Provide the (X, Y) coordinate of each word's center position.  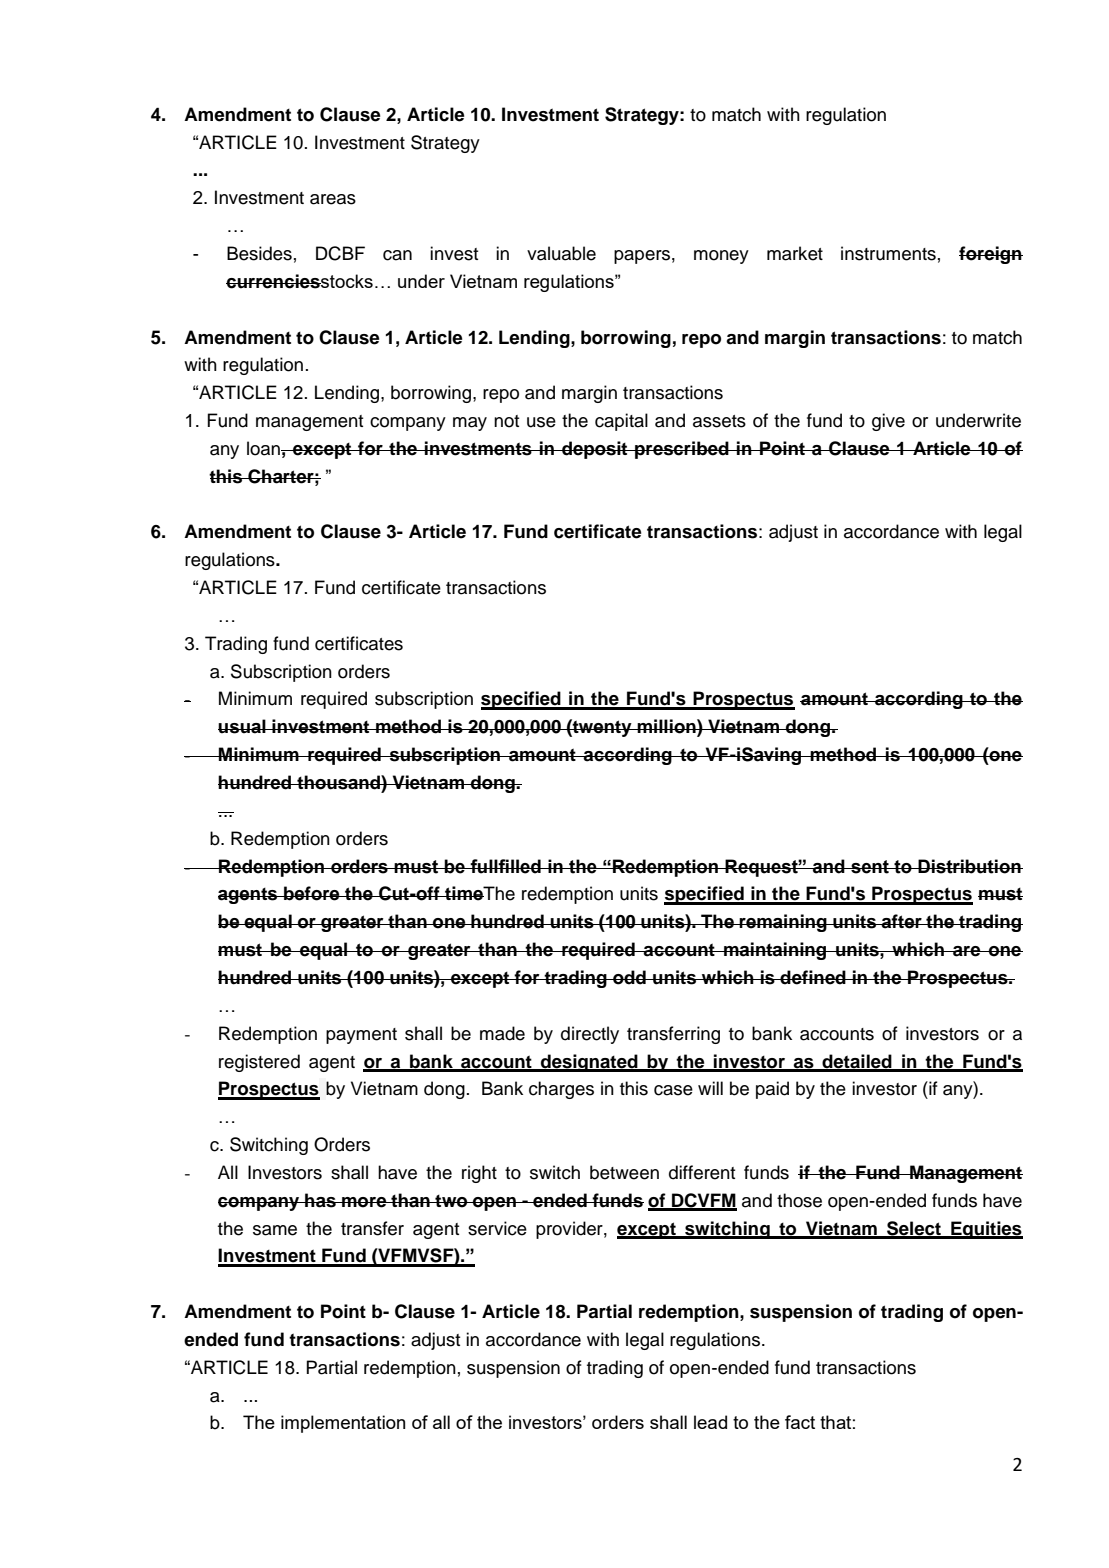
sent (870, 867)
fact (800, 1422)
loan (264, 448)
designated (589, 1063)
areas (333, 199)
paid (772, 1090)
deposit (595, 450)
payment (361, 1036)
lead (710, 1422)
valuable (561, 253)
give (888, 422)
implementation (343, 1424)
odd (629, 977)
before (312, 893)
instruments (888, 253)
